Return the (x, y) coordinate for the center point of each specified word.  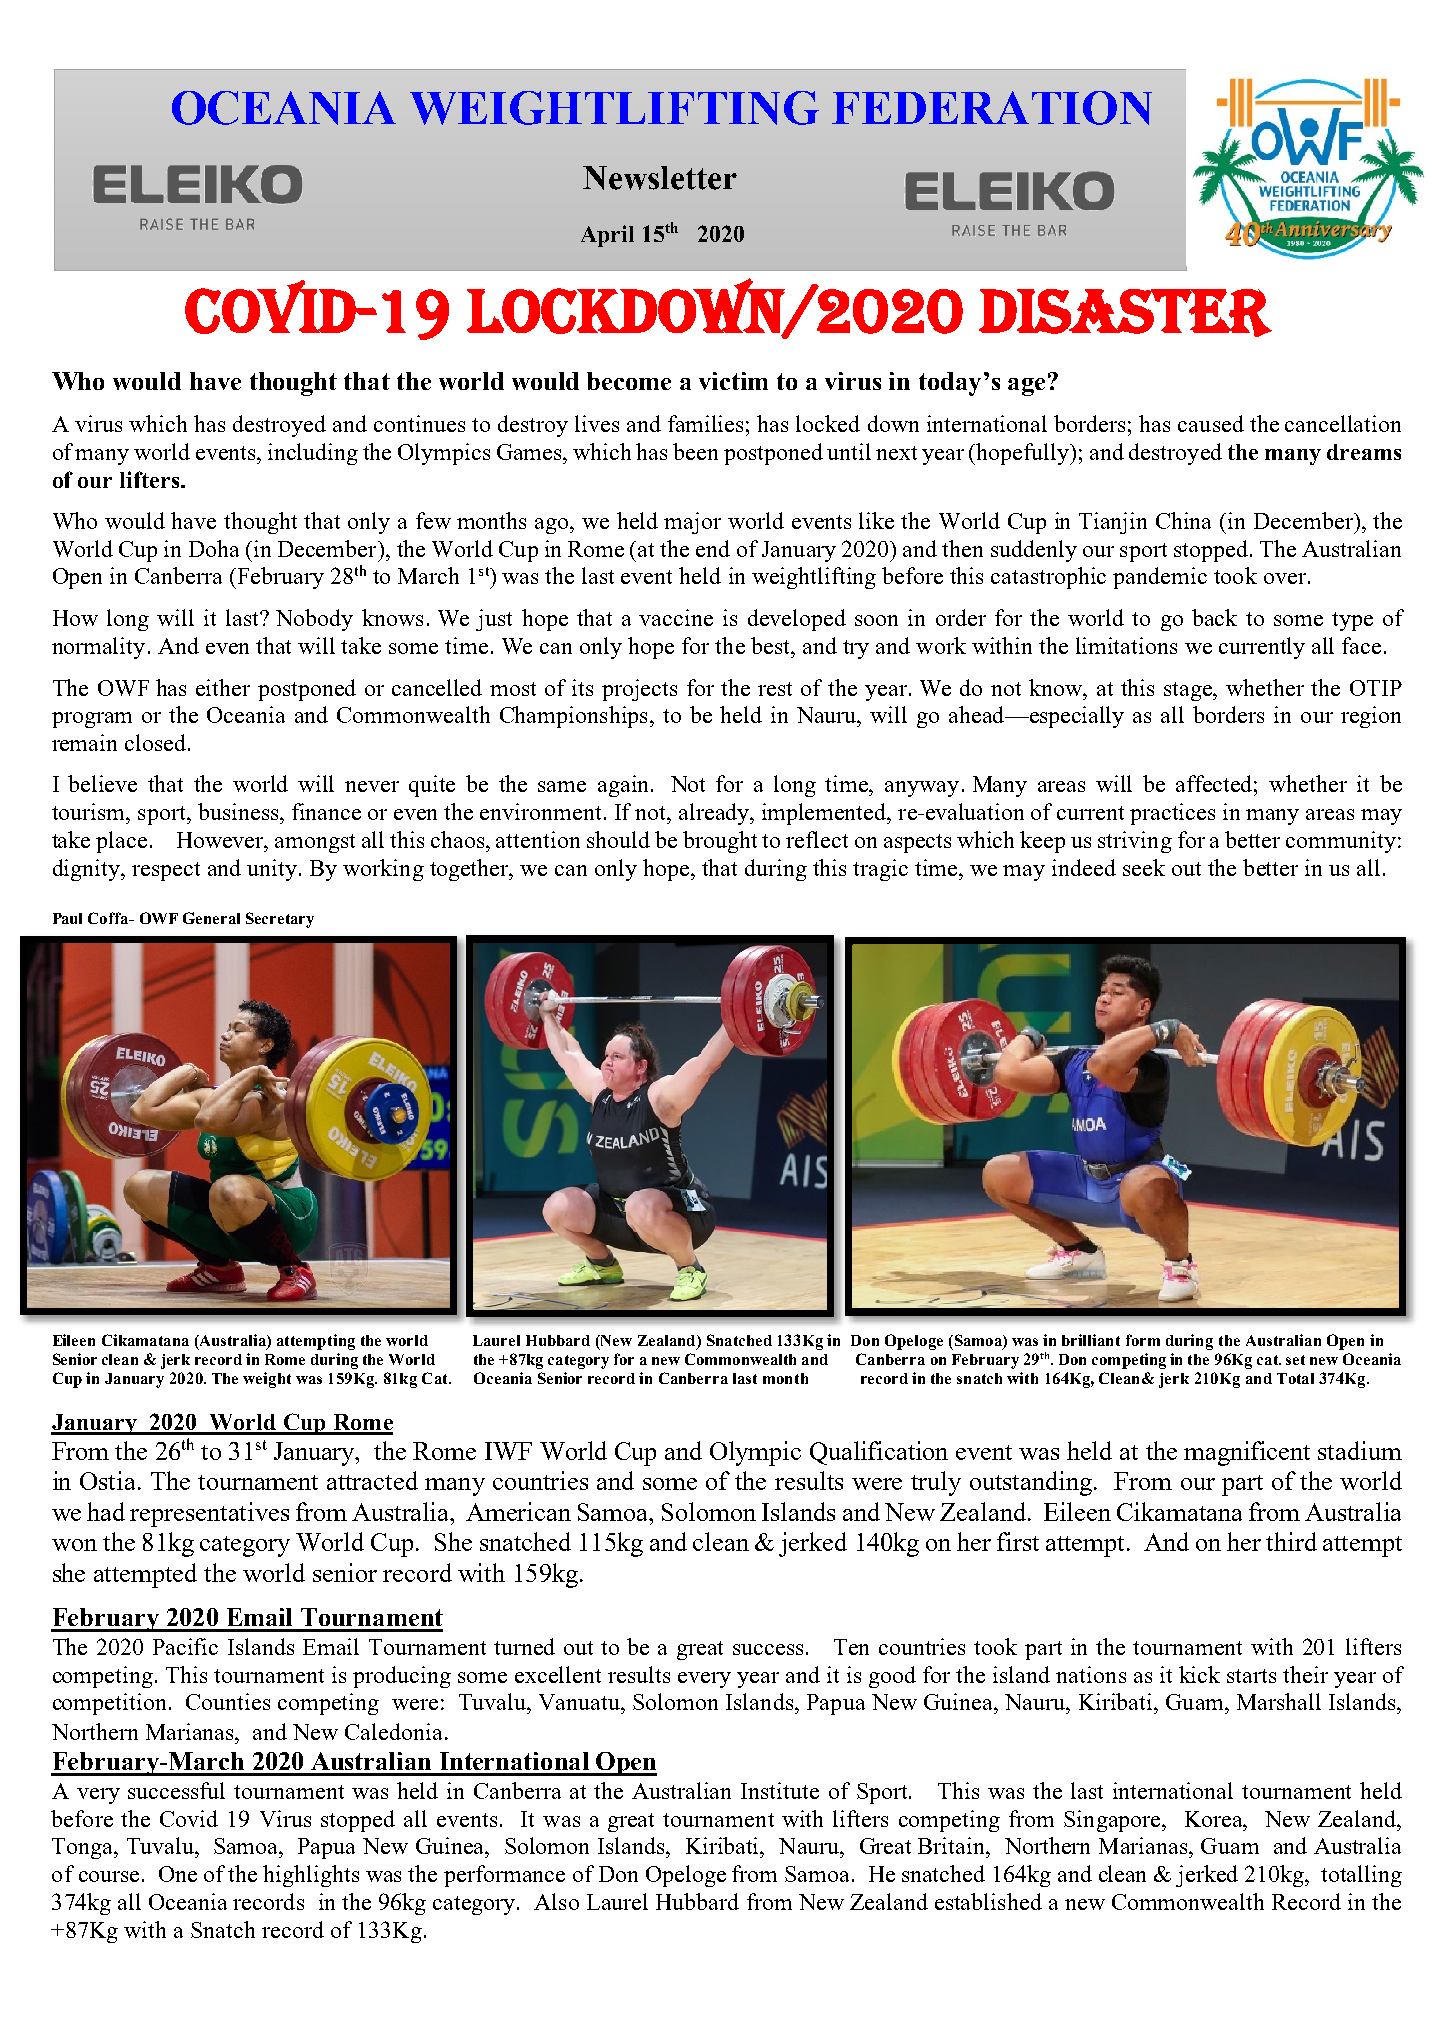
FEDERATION (992, 108)
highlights (311, 1876)
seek (1144, 867)
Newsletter (660, 178)
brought (720, 842)
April (607, 236)
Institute (780, 1790)
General (211, 918)
